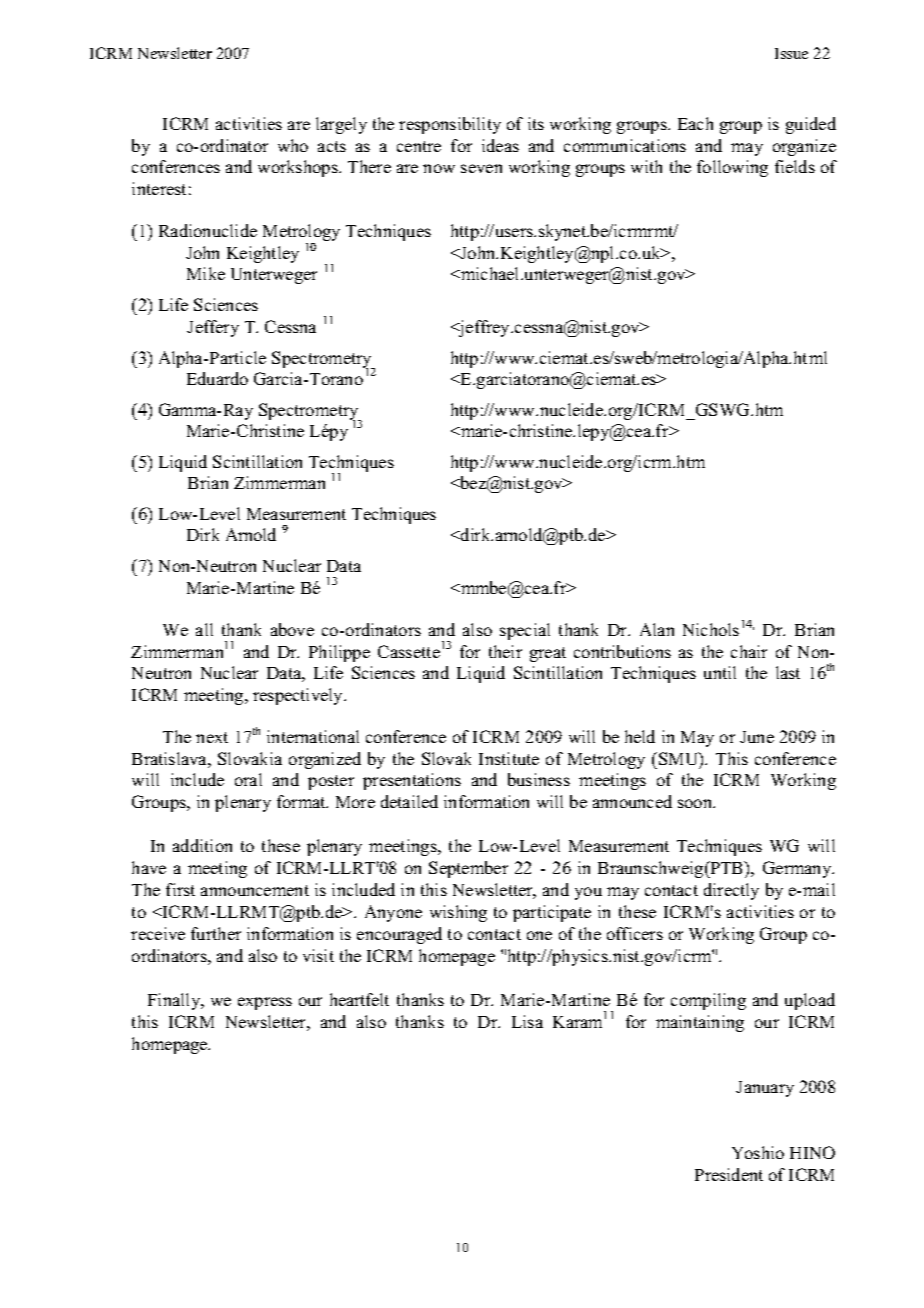 The width and height of the page is (924, 1308). What do you see at coordinates (525, 631) in the page?
I see `special` at bounding box center [525, 631].
